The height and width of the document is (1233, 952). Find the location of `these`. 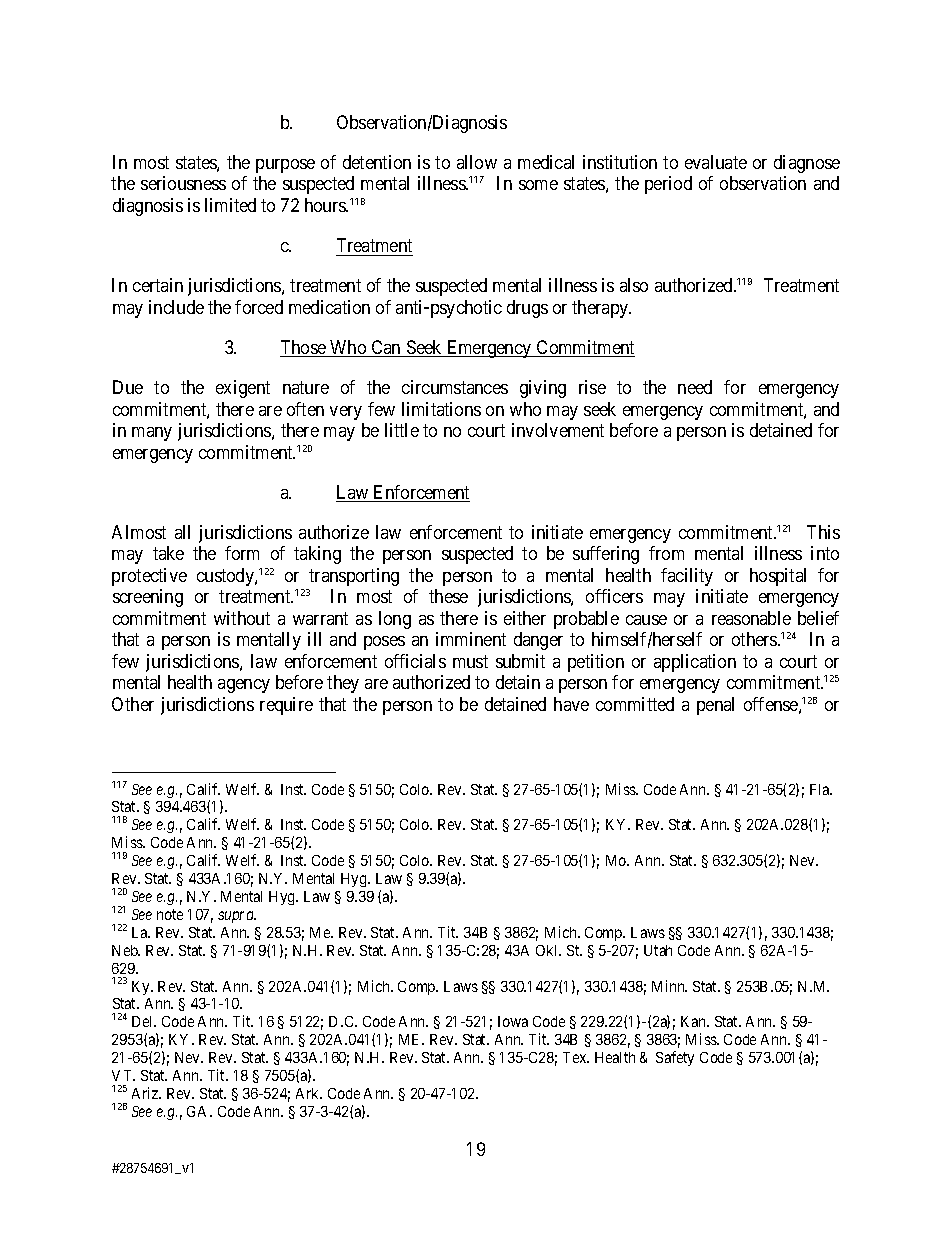

these is located at coordinates (448, 596).
